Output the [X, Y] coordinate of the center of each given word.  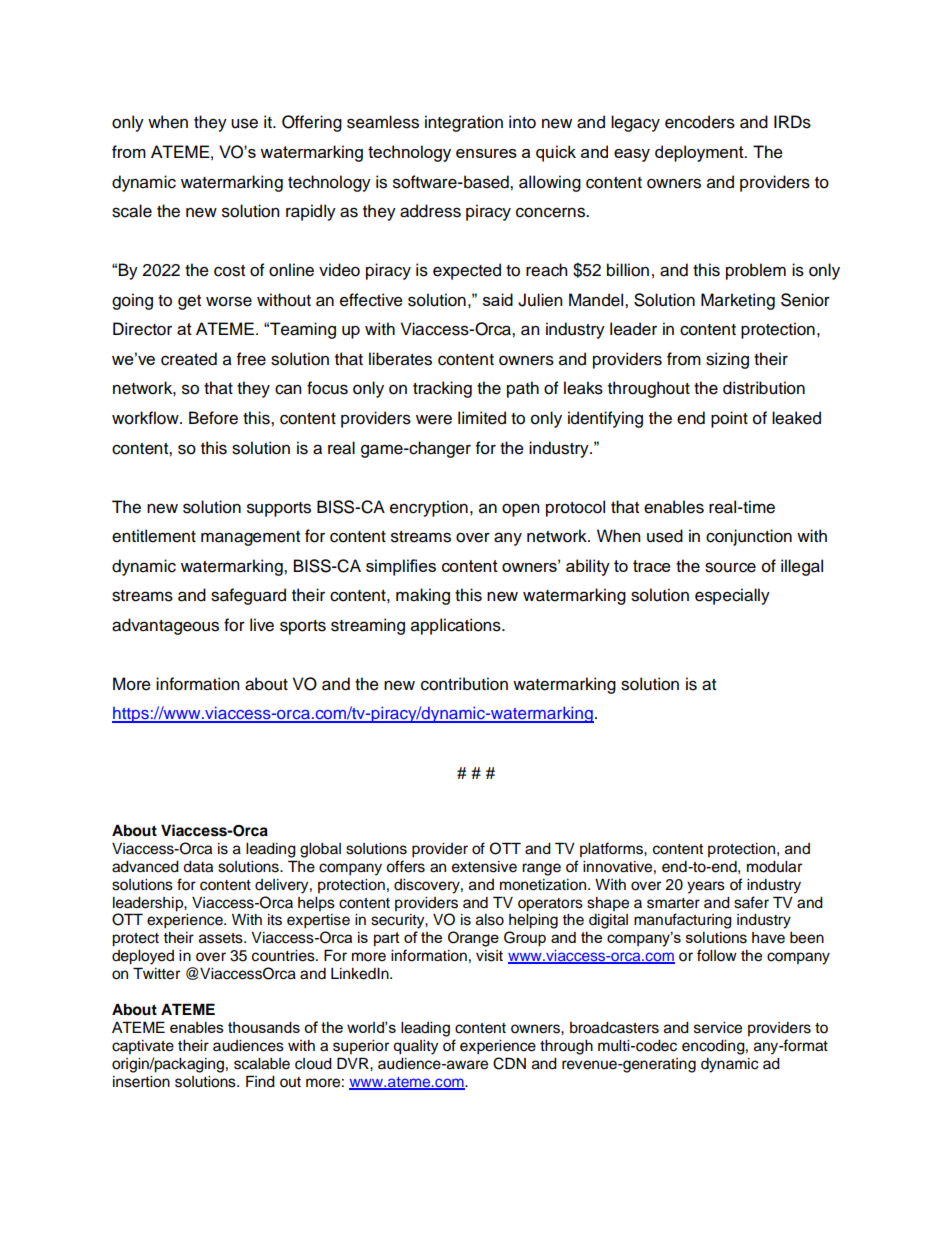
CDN [509, 1063]
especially [732, 596]
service [718, 1028]
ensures [486, 153]
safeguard [248, 596]
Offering [312, 123]
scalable [262, 1064]
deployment [700, 153]
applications [457, 626]
